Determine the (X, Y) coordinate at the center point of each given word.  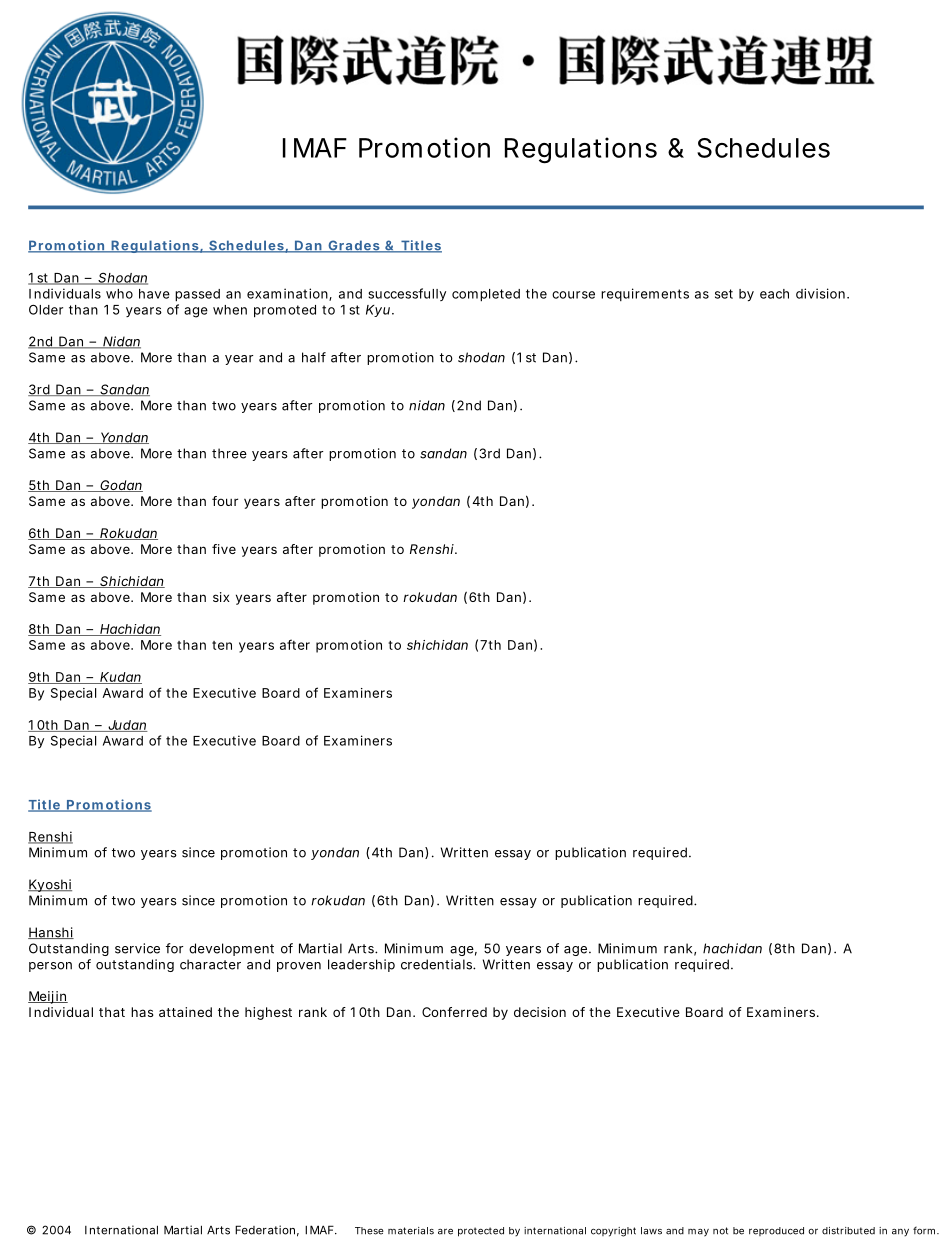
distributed (848, 1231)
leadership (361, 965)
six (221, 597)
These (369, 1231)
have (154, 294)
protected (481, 1232)
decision (540, 1012)
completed (486, 295)
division (820, 293)
